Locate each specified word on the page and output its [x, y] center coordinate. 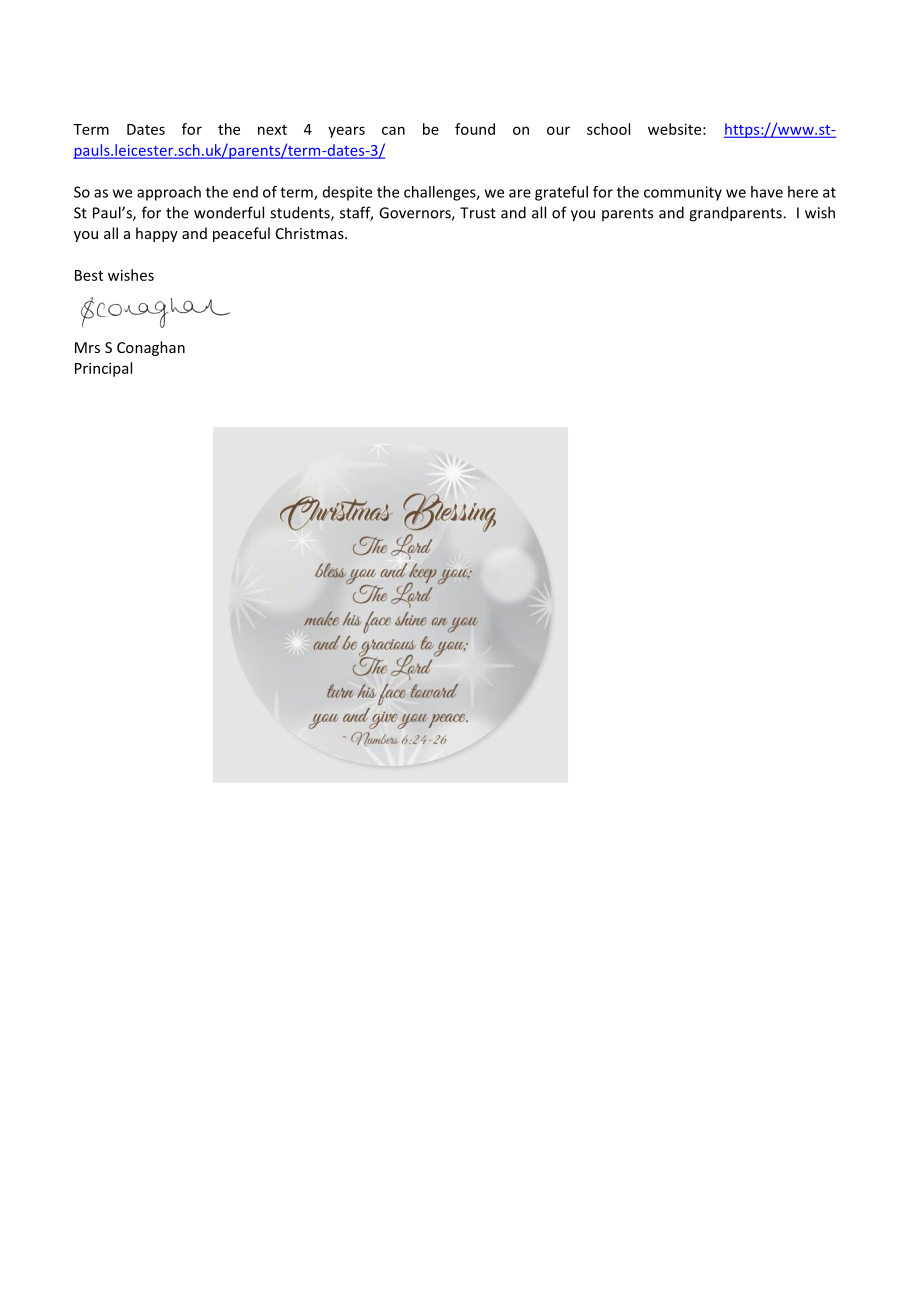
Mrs [87, 347]
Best [89, 275]
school [608, 129]
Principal [103, 369]
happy [157, 234]
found [475, 129]
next [272, 130]
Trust [478, 213]
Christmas [311, 233]
